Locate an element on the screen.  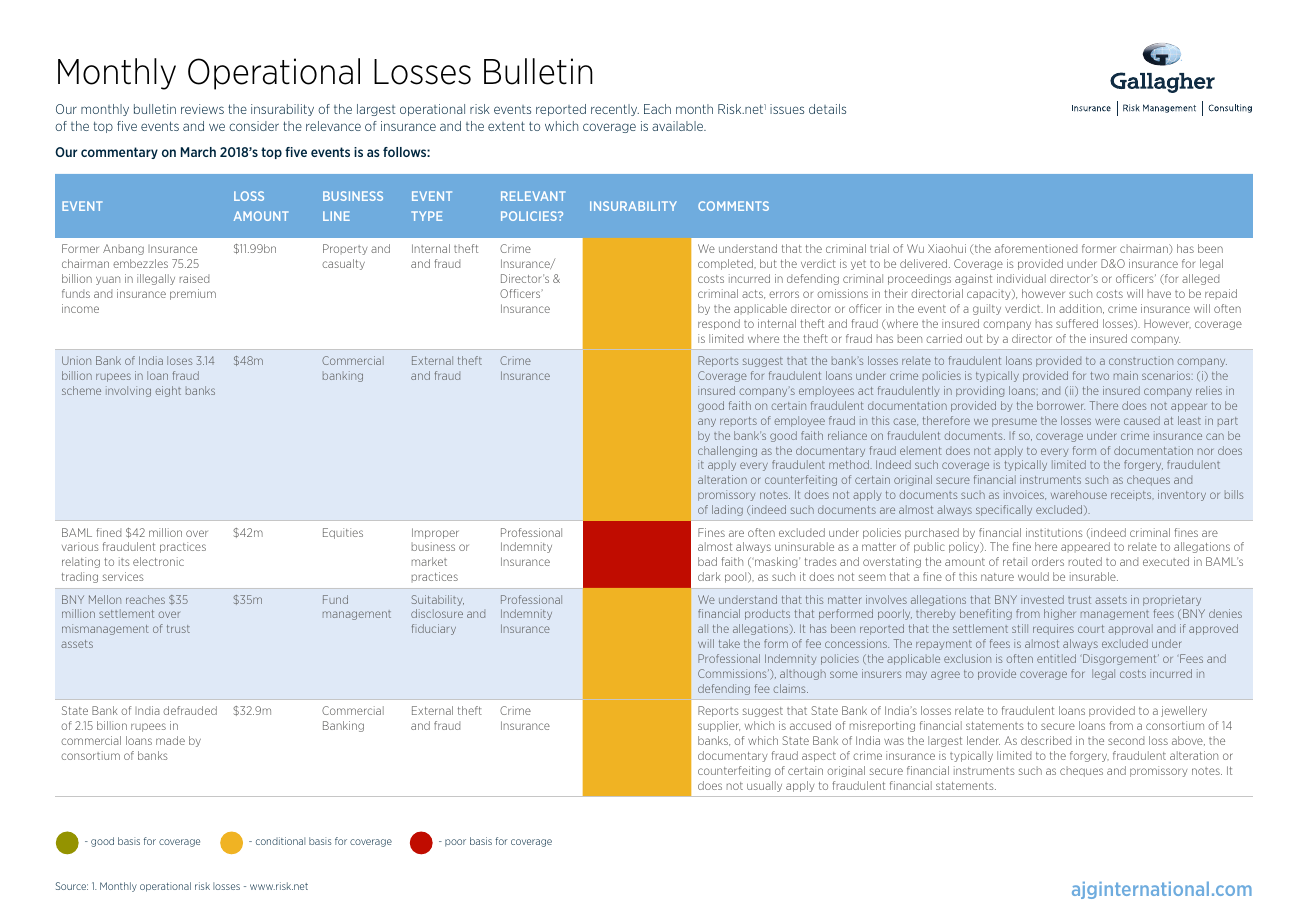
entitled is located at coordinates (1056, 658).
